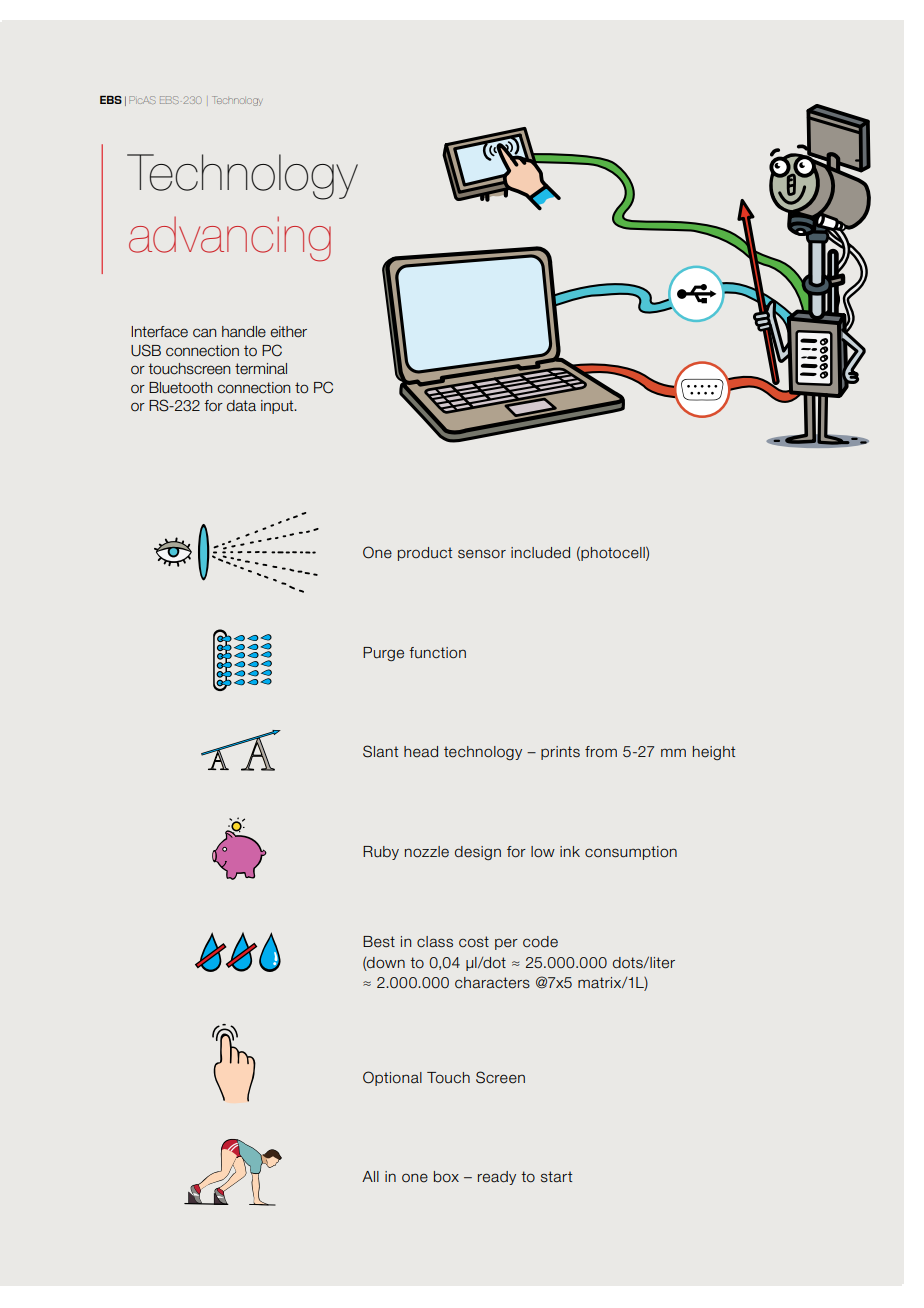  What do you see at coordinates (482, 554) in the screenshot?
I see `sensor` at bounding box center [482, 554].
